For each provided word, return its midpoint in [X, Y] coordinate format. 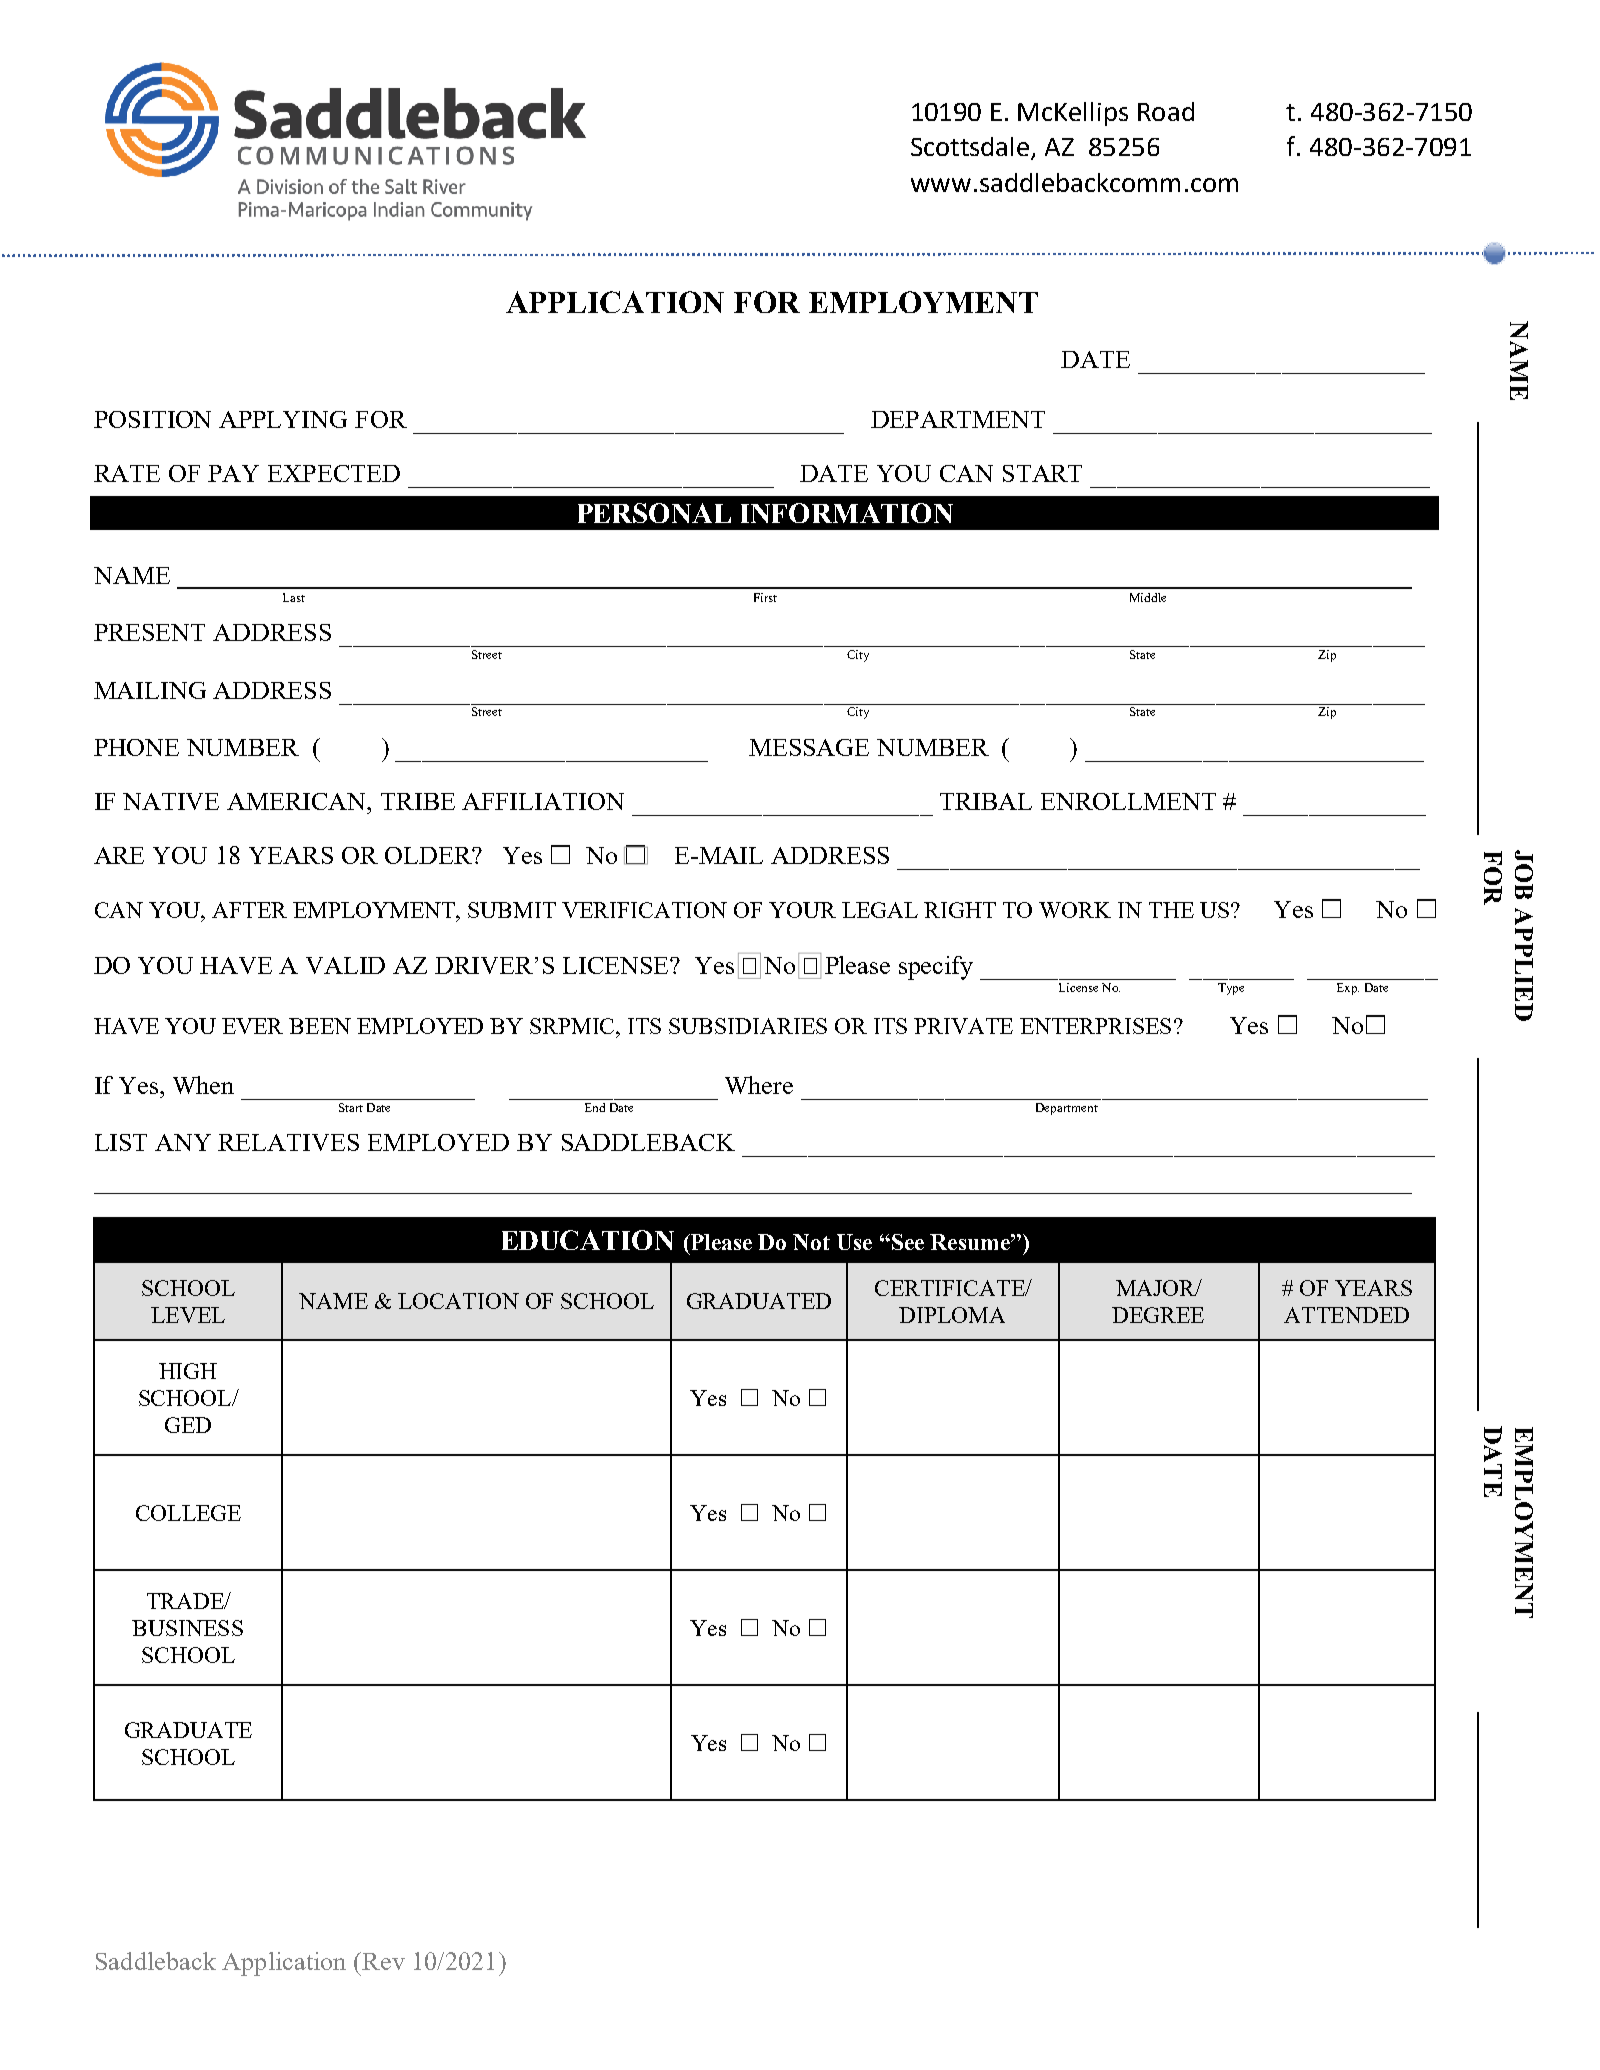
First [765, 597]
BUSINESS [187, 1628]
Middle [1148, 597]
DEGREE [1158, 1315]
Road [1166, 111]
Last [294, 597]
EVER [252, 1026]
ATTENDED [1346, 1315]
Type [1231, 989]
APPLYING [283, 419]
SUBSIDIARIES [748, 1026]
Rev [382, 1961]
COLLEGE [188, 1513]
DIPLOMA [952, 1315]
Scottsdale [971, 148]
